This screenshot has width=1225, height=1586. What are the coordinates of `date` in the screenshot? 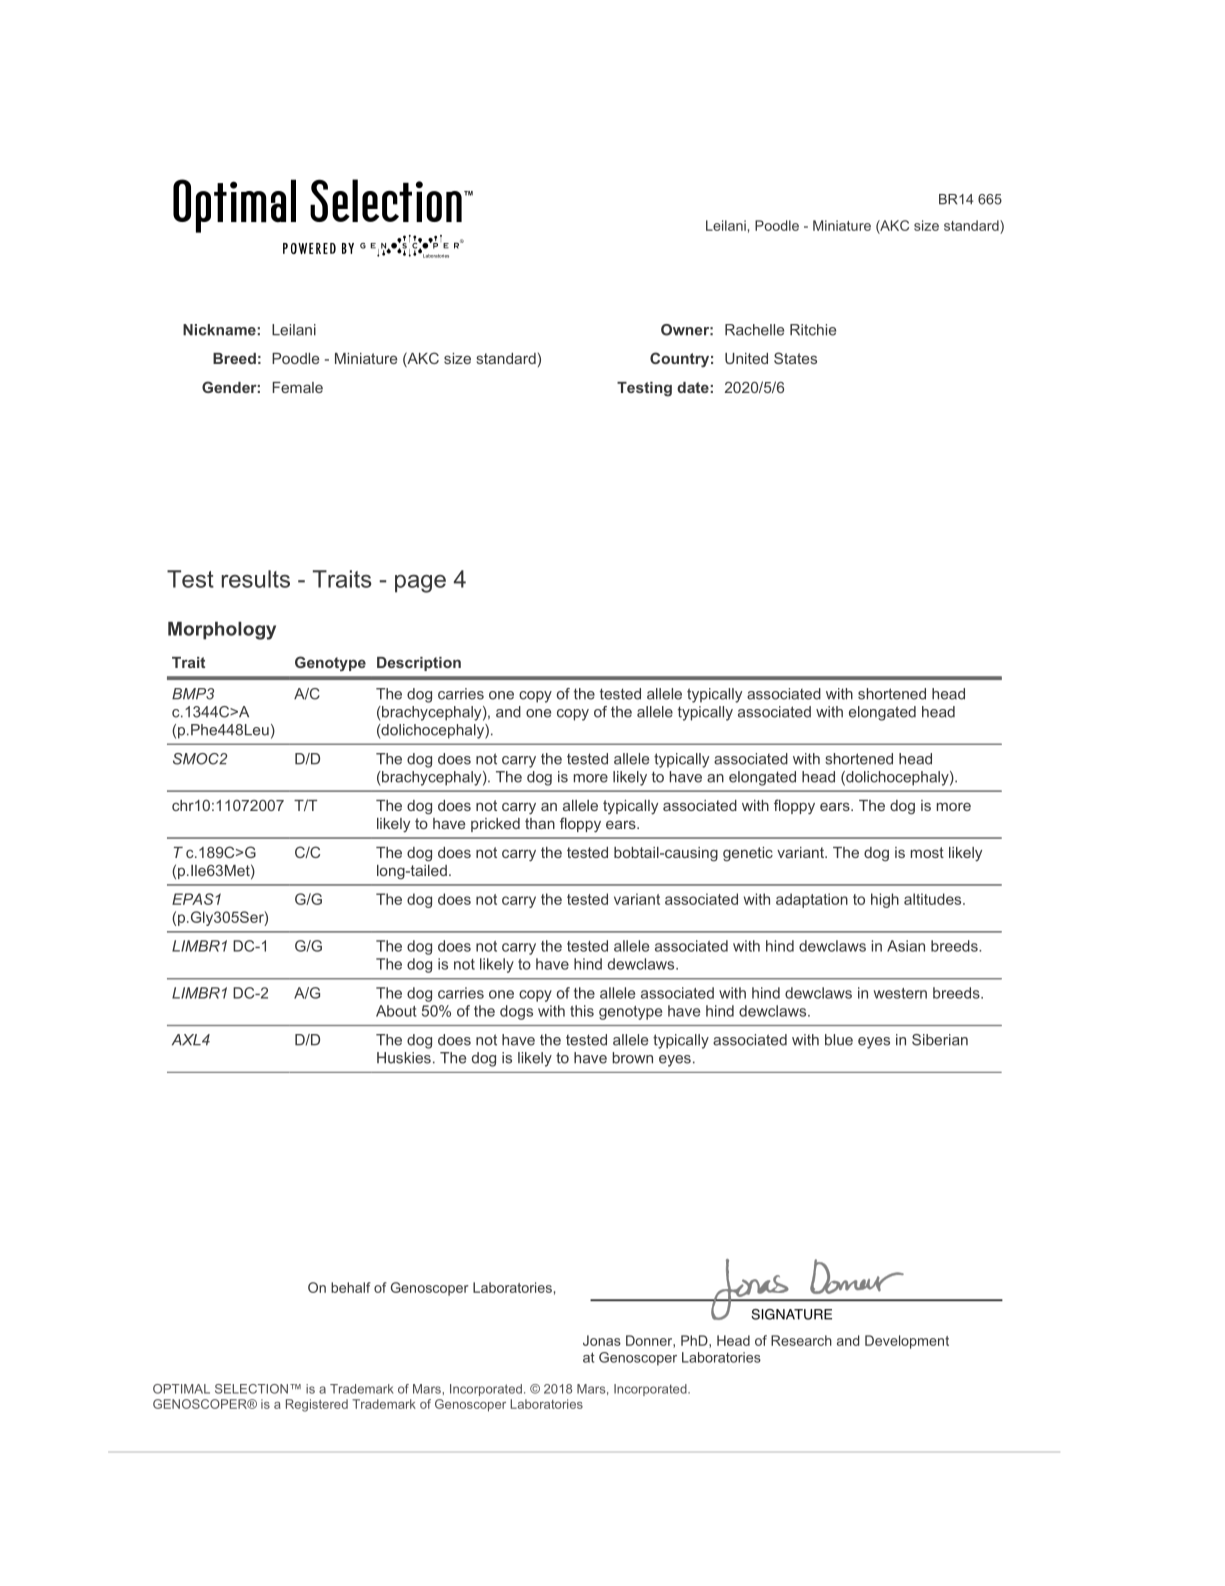 It's located at (693, 387).
